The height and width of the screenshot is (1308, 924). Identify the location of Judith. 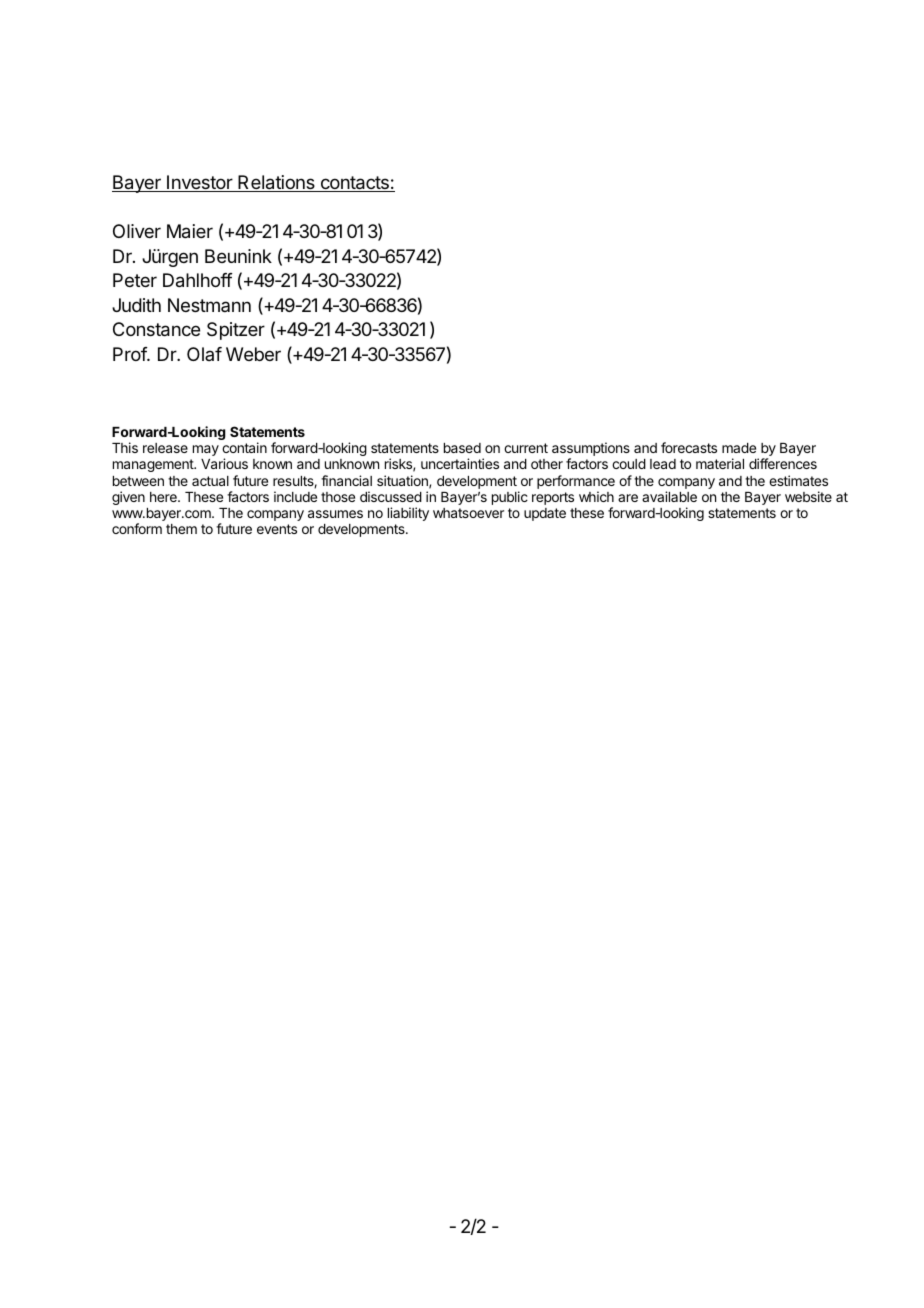
(136, 305).
